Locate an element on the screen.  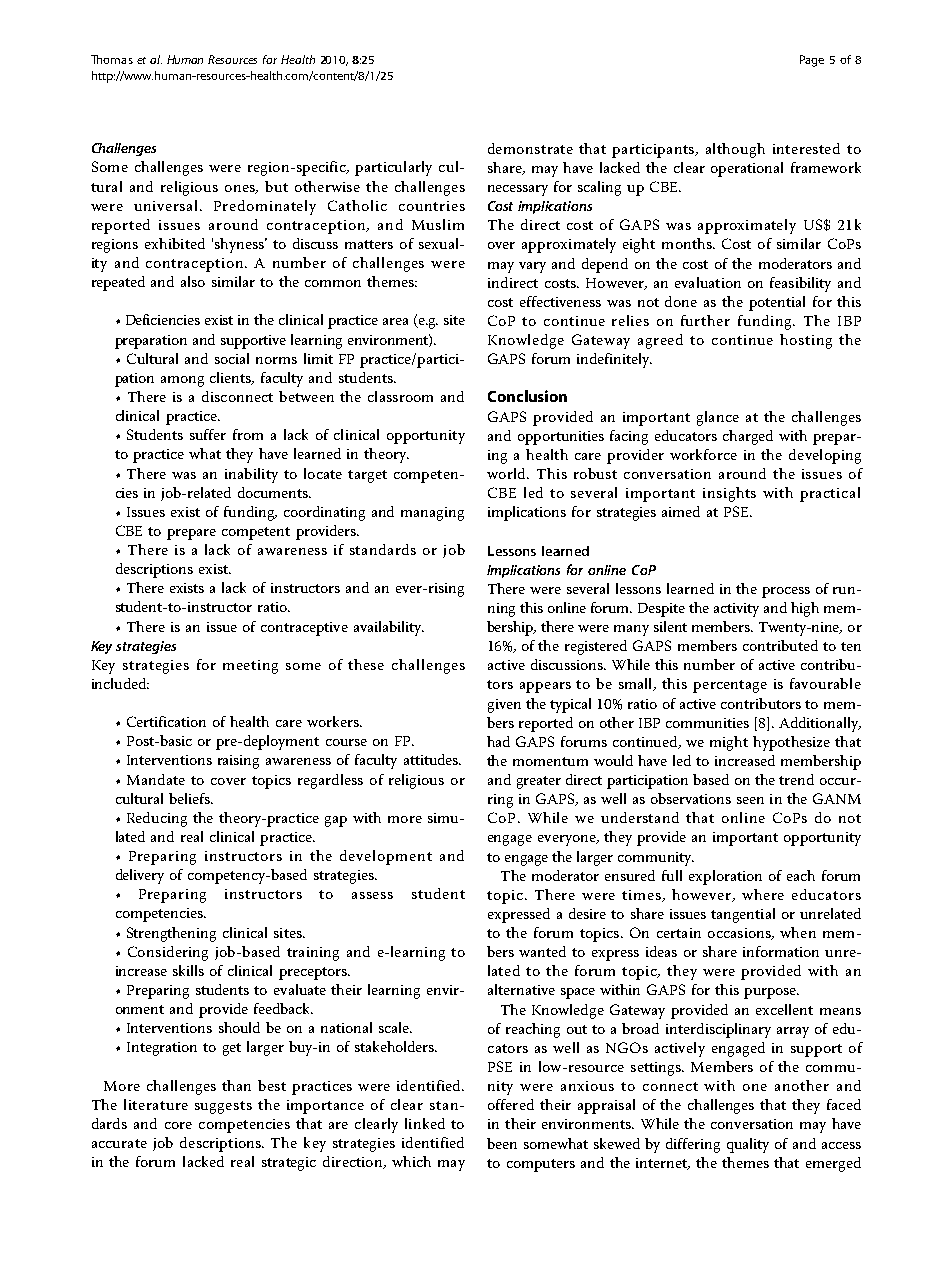
Thomas is located at coordinates (112, 59).
